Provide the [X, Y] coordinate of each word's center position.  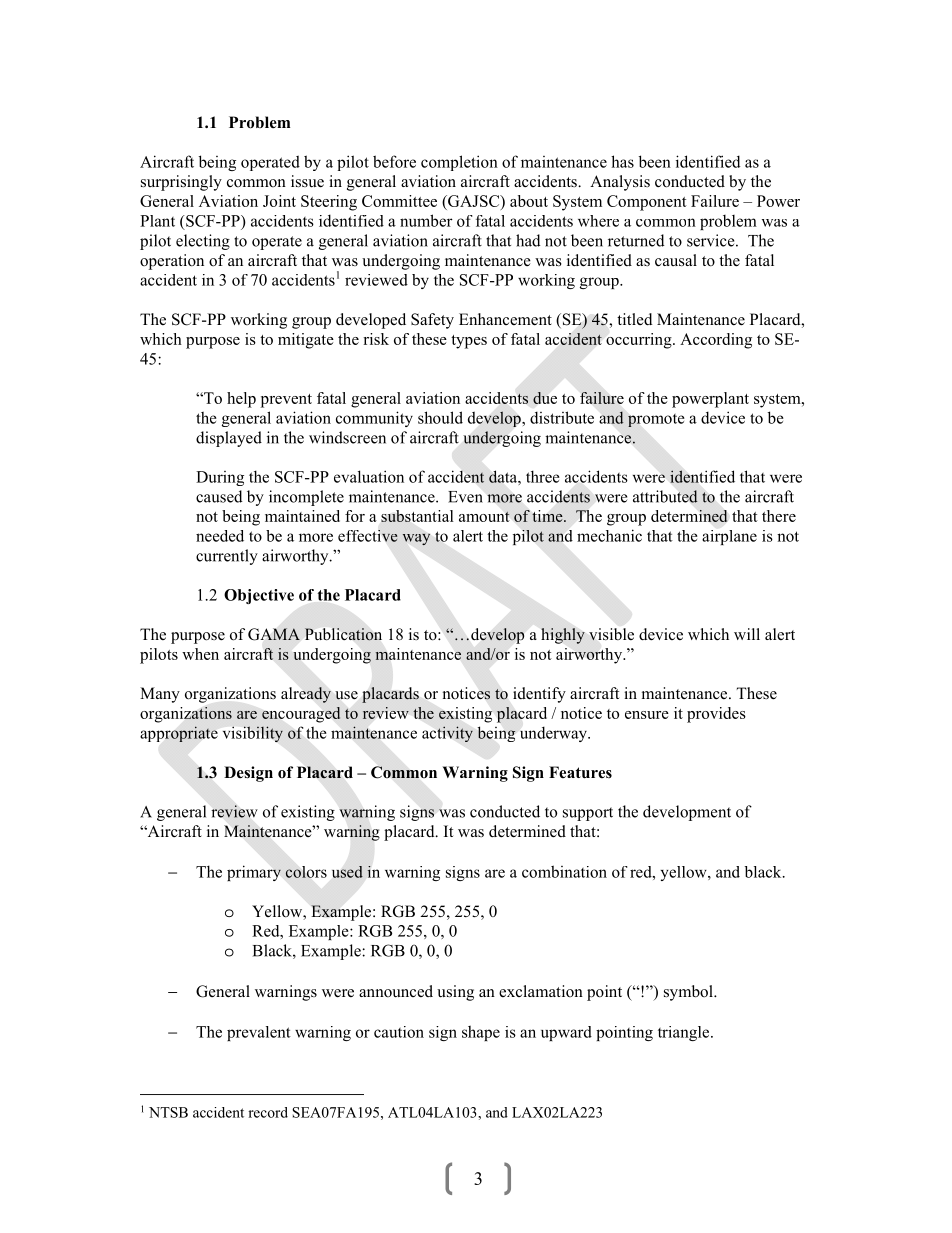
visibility [253, 734]
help [241, 400]
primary [254, 873]
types [469, 342]
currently [227, 557]
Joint [279, 201]
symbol [689, 993]
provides [716, 715]
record [268, 1112]
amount [484, 516]
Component [647, 203]
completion [459, 163]
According [716, 341]
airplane [729, 537]
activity [447, 734]
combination [564, 871]
